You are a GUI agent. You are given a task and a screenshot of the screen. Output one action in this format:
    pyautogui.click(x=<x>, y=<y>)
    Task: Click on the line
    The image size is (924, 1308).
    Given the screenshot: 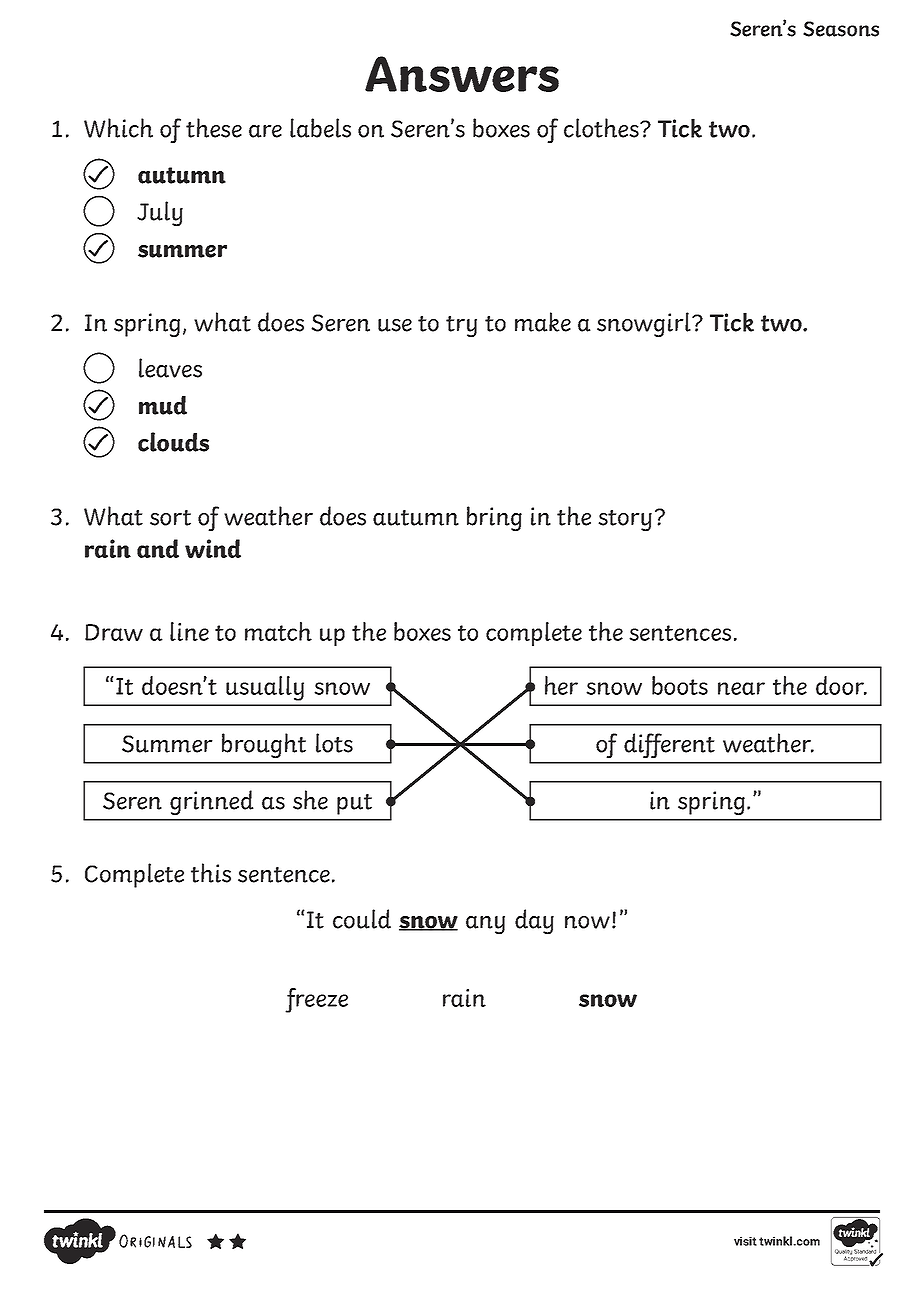 What is the action you would take?
    pyautogui.click(x=189, y=631)
